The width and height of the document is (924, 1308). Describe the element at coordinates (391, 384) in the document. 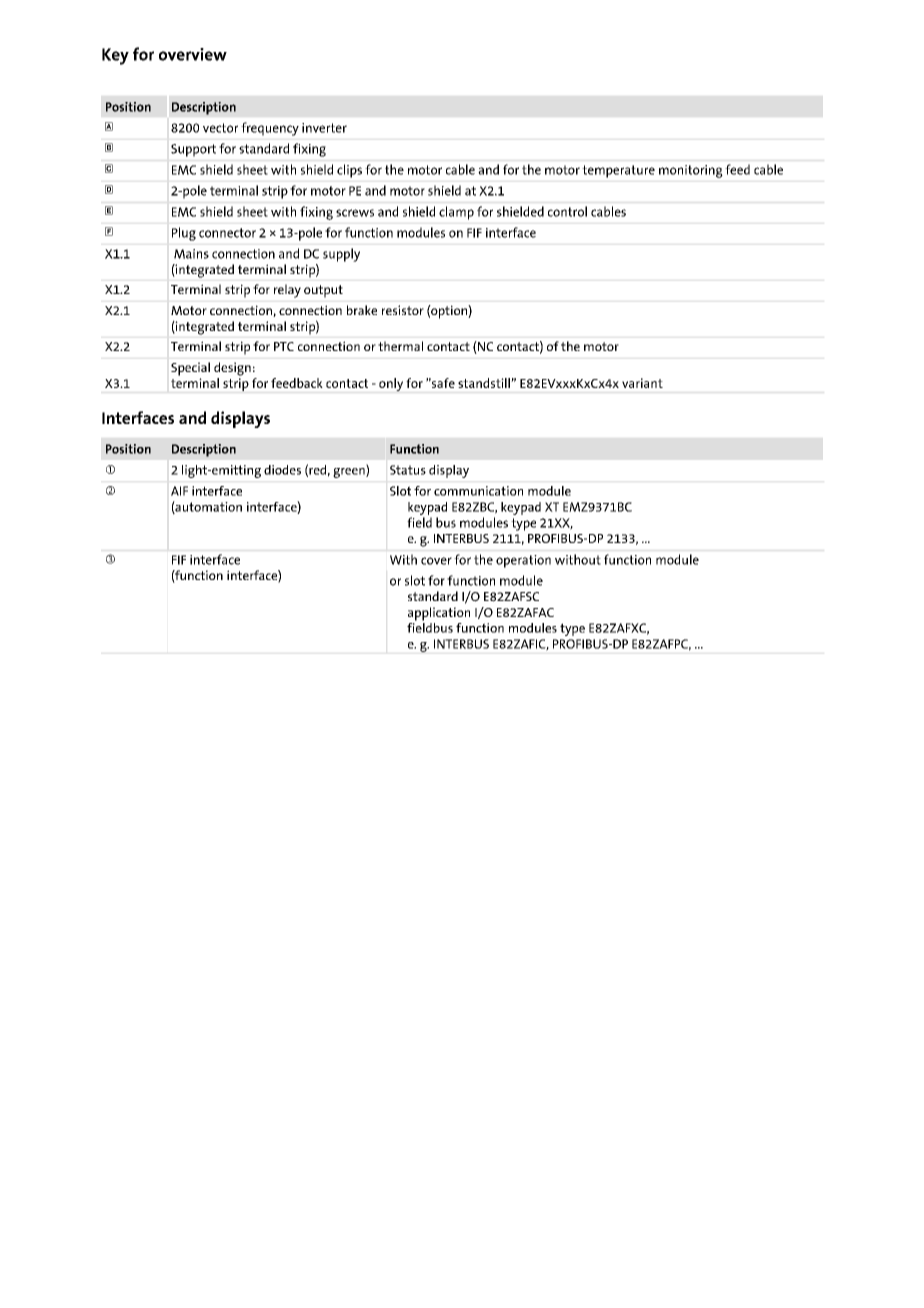

I see `only` at that location.
